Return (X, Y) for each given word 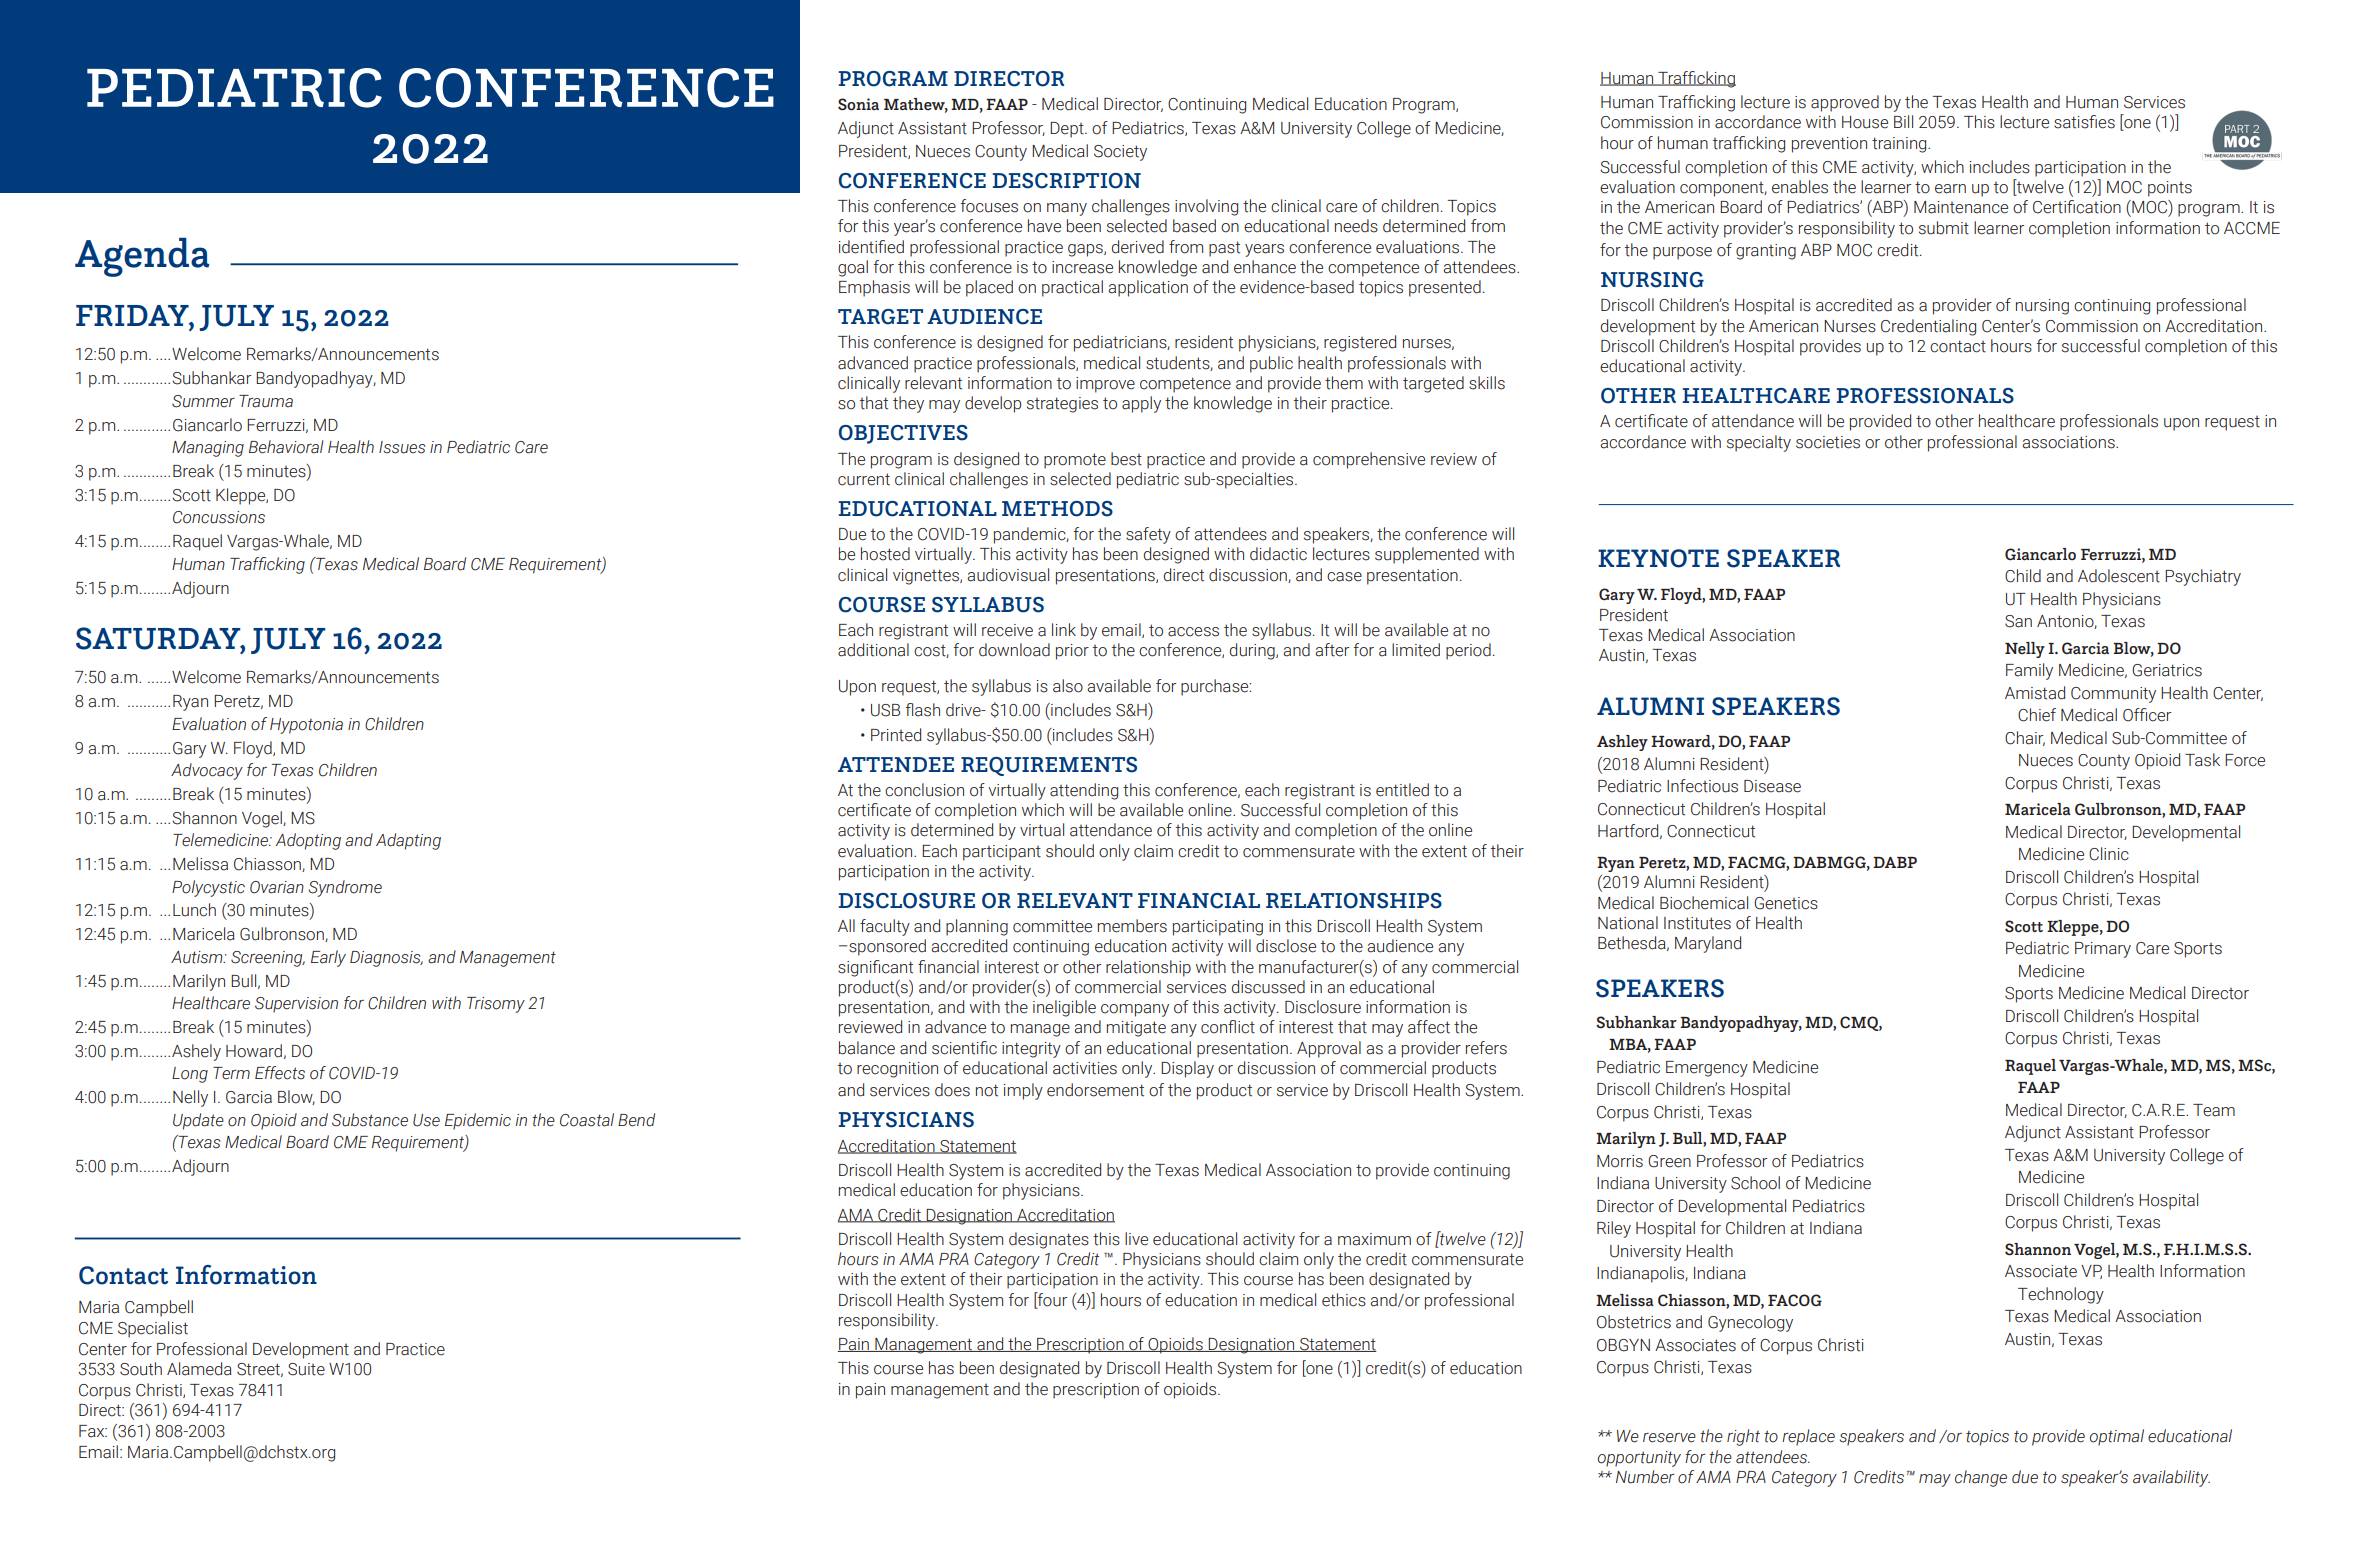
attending (1084, 791)
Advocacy (207, 771)
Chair (2025, 738)
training (1900, 145)
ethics (1344, 1300)
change (1981, 1478)
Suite (306, 1369)
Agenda (142, 257)
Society (1120, 153)
